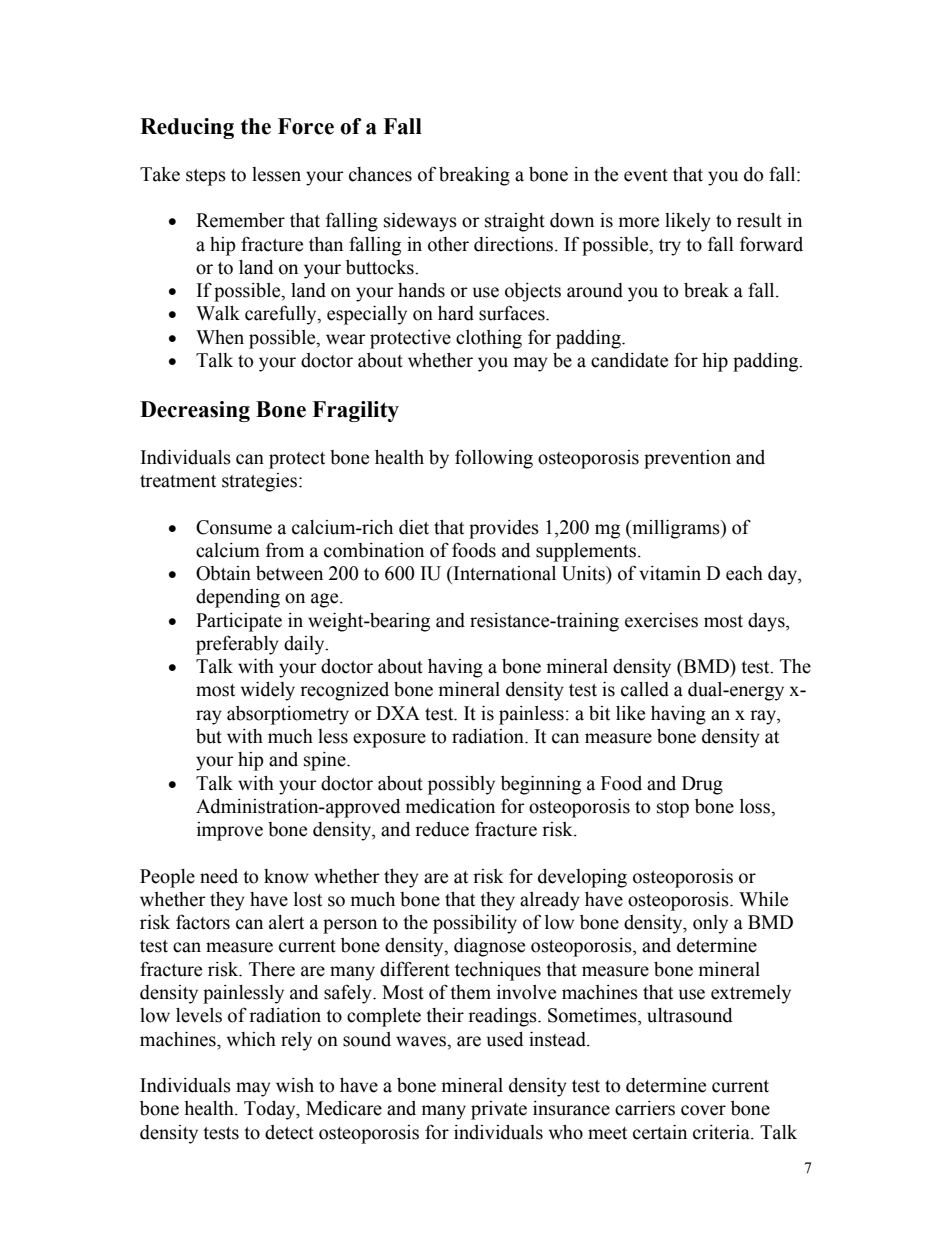 The width and height of the page is (952, 1233). What do you see at coordinates (230, 831) in the page?
I see `improve` at bounding box center [230, 831].
